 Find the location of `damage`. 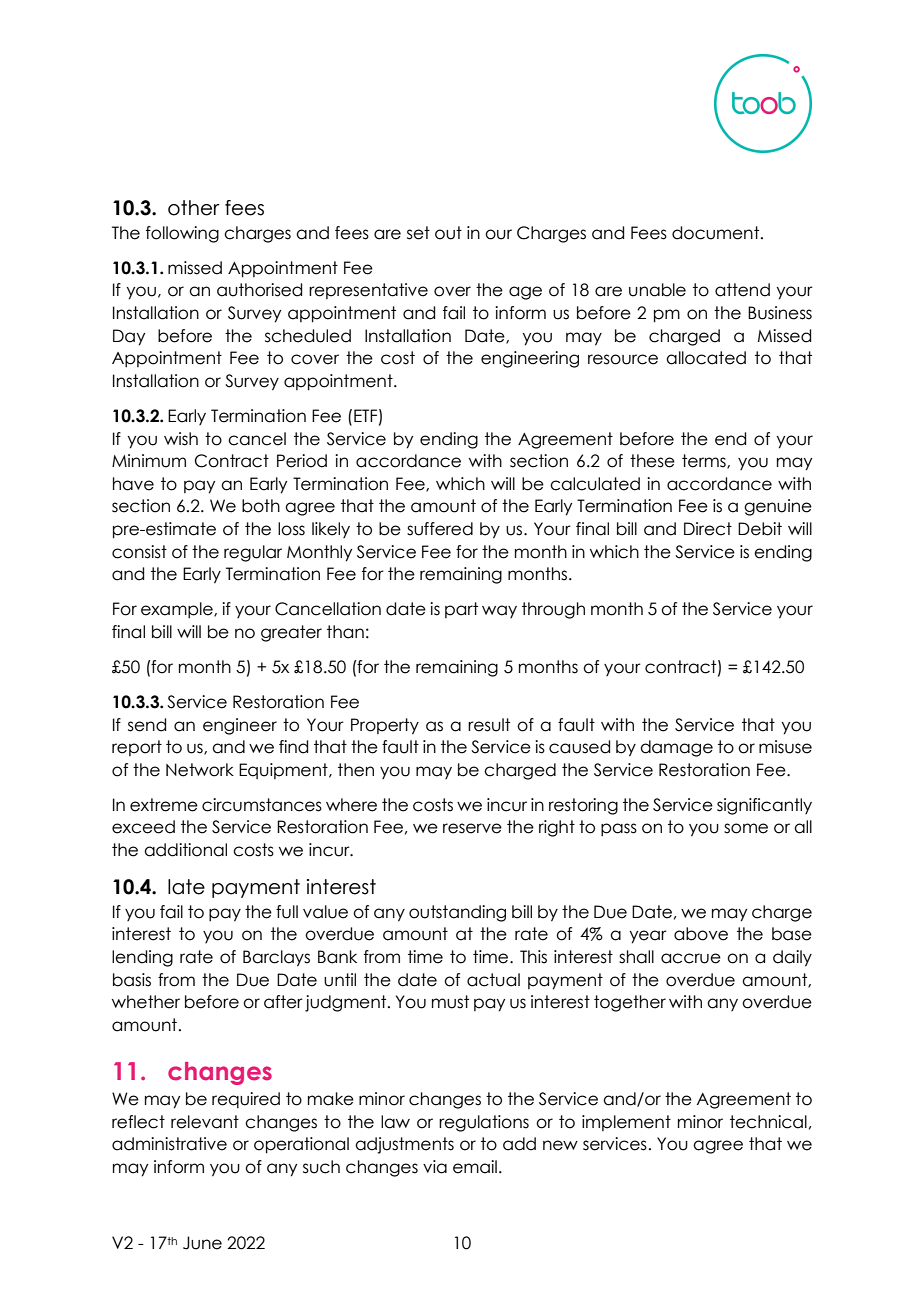

damage is located at coordinates (676, 748).
